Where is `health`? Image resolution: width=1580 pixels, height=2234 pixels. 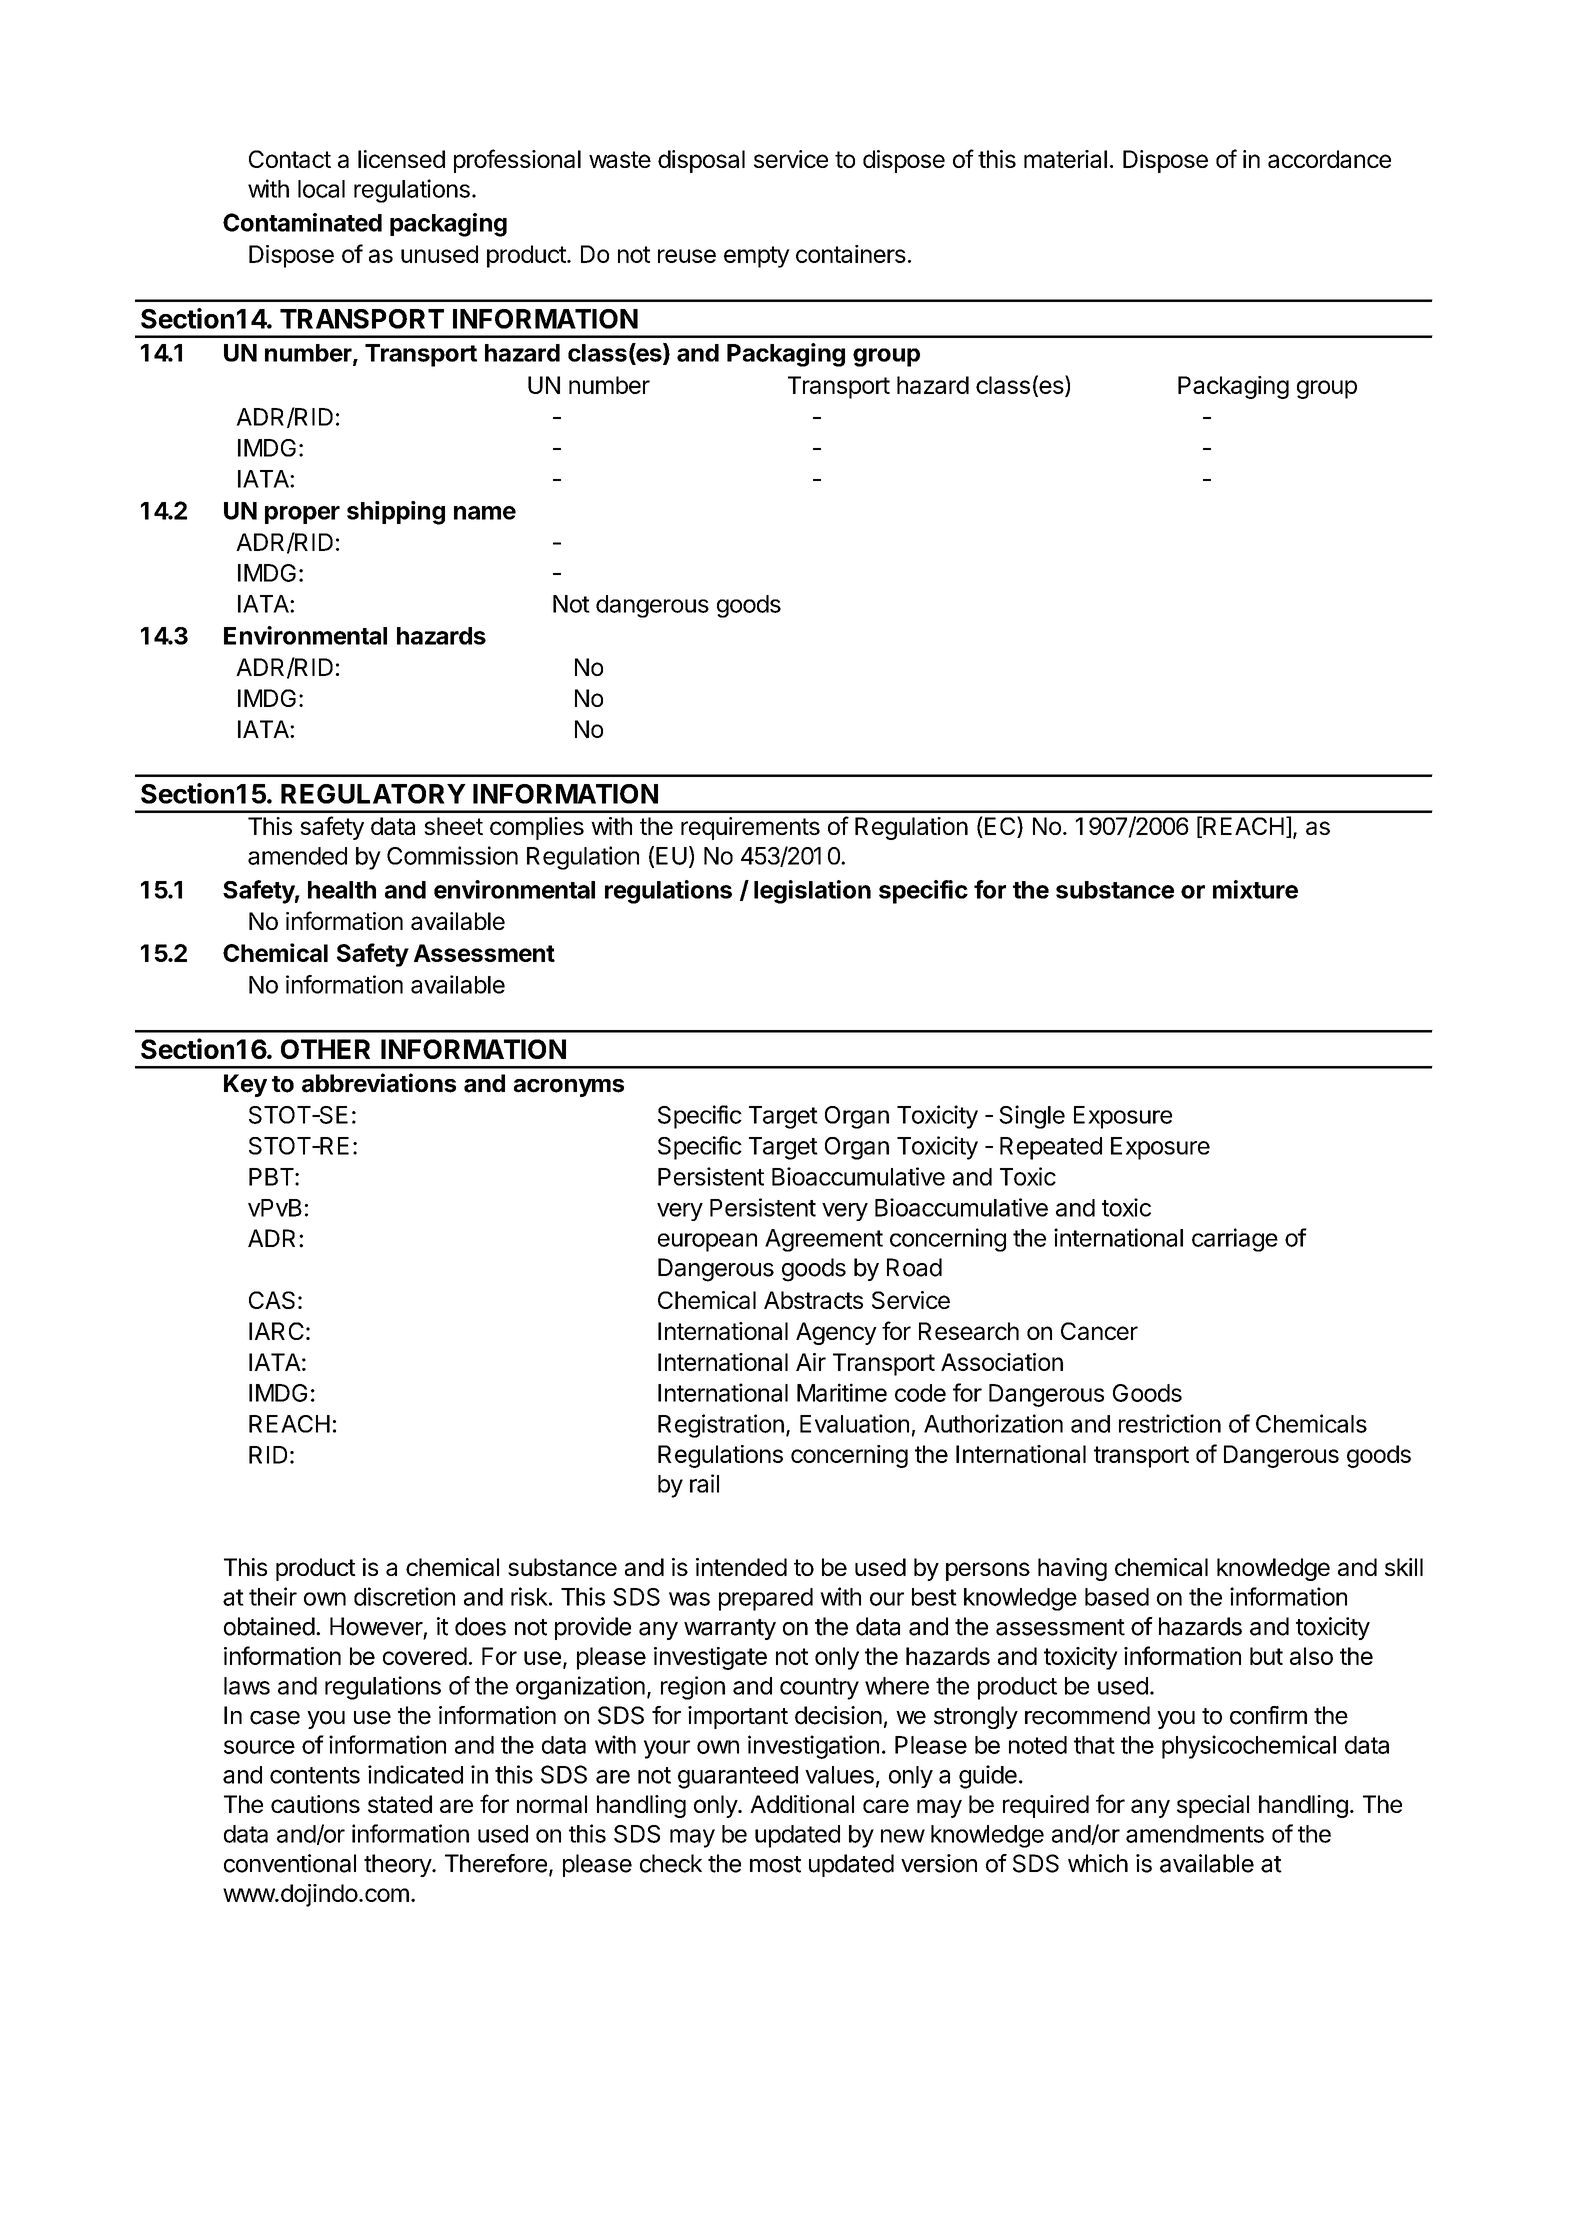 health is located at coordinates (342, 890).
